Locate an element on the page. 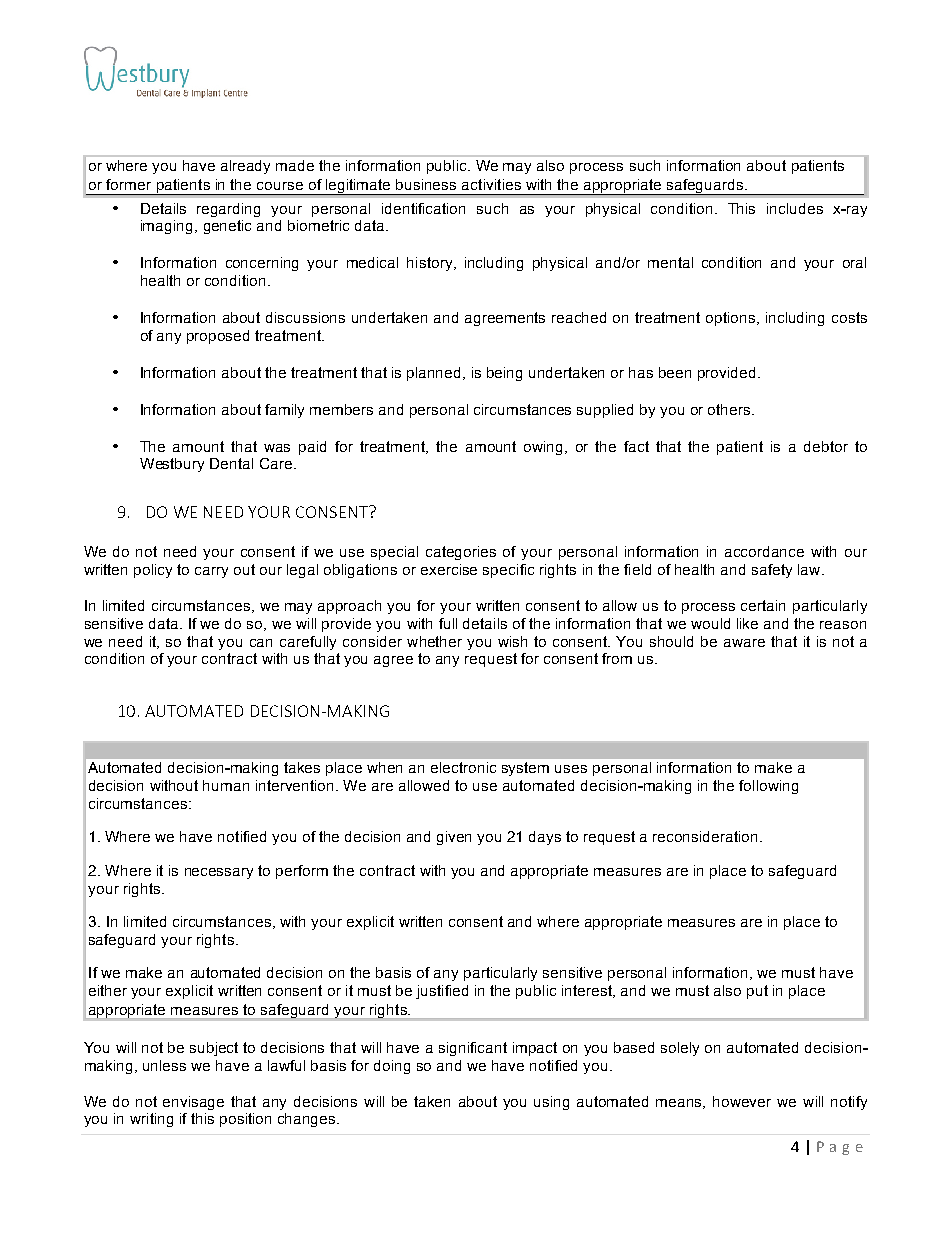 The height and width of the page is (1233, 952). others is located at coordinates (730, 409).
